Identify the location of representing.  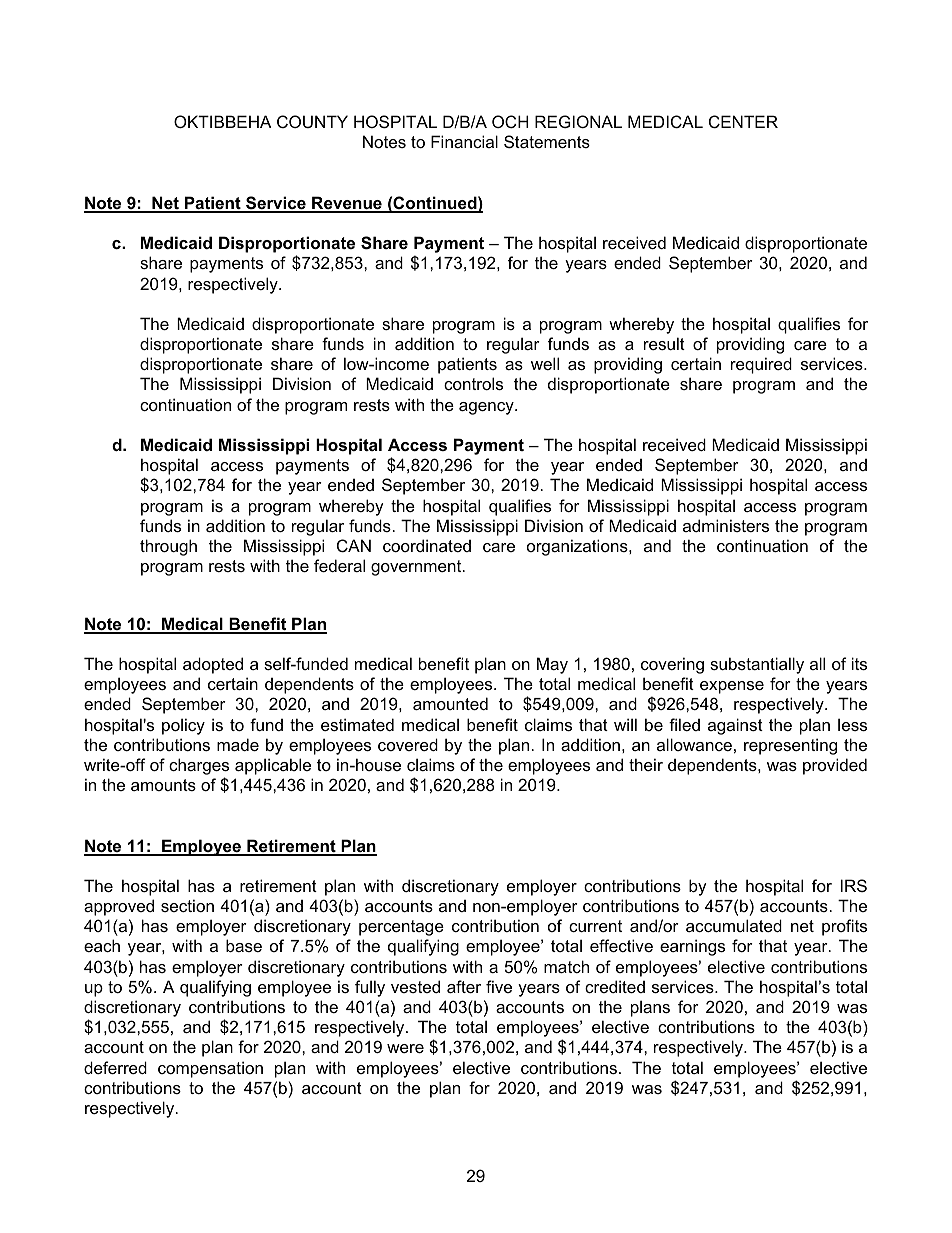
(790, 746).
